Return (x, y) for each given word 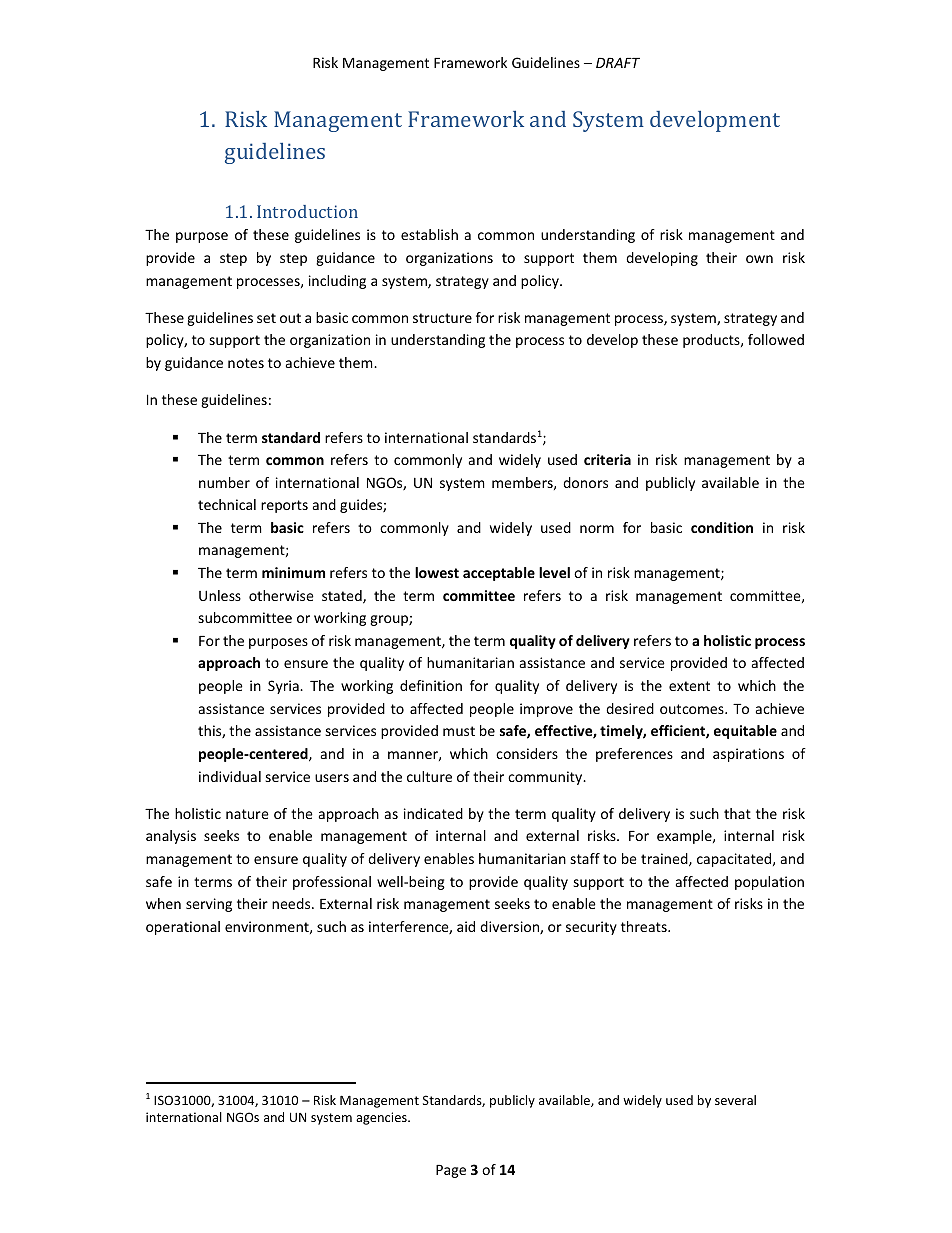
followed (776, 339)
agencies (382, 1118)
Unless (220, 595)
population (769, 883)
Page (451, 1171)
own (759, 259)
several (735, 1100)
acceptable (499, 574)
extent (689, 686)
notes (246, 363)
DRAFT (618, 62)
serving (209, 905)
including (337, 282)
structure (442, 318)
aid (466, 926)
